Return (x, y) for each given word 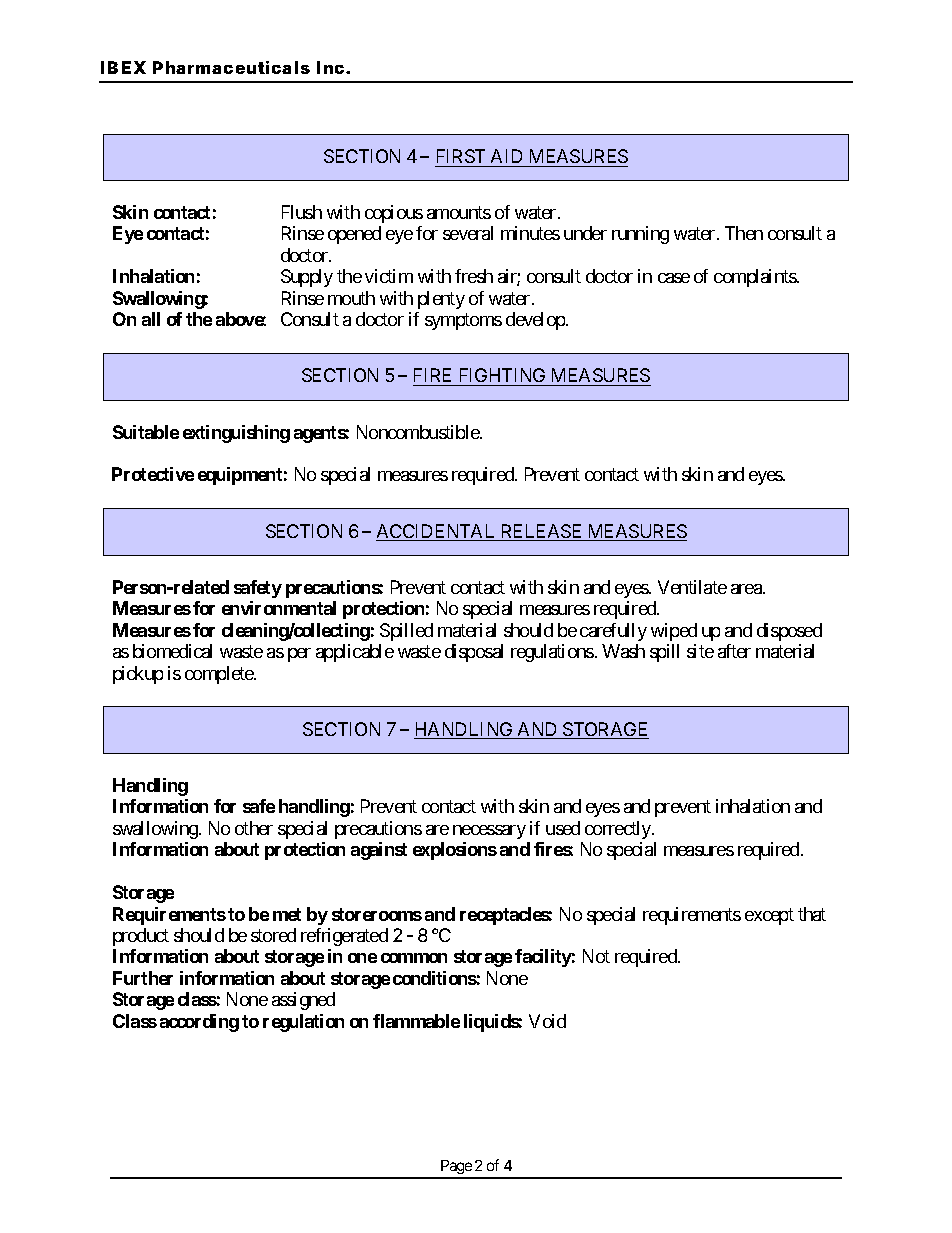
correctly (619, 830)
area (747, 589)
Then (744, 233)
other (254, 828)
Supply (307, 278)
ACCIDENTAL (437, 532)
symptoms (463, 322)
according (199, 1023)
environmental (279, 608)
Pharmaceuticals (231, 67)
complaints (756, 278)
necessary (489, 832)
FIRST (461, 156)
